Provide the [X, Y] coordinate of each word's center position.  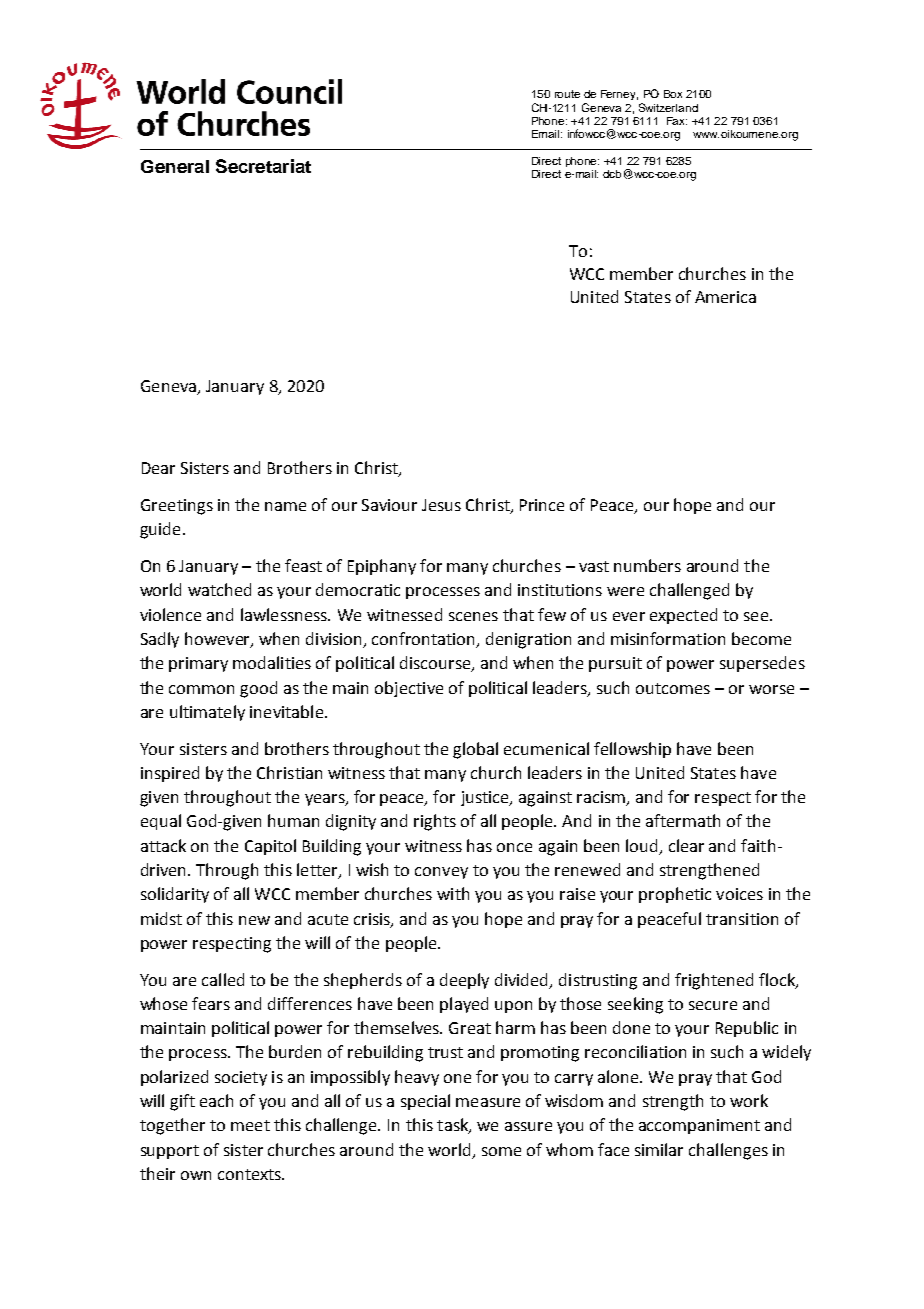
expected [683, 616]
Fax [677, 121]
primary [198, 664]
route [567, 94]
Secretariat [263, 166]
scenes [473, 616]
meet [250, 1125]
